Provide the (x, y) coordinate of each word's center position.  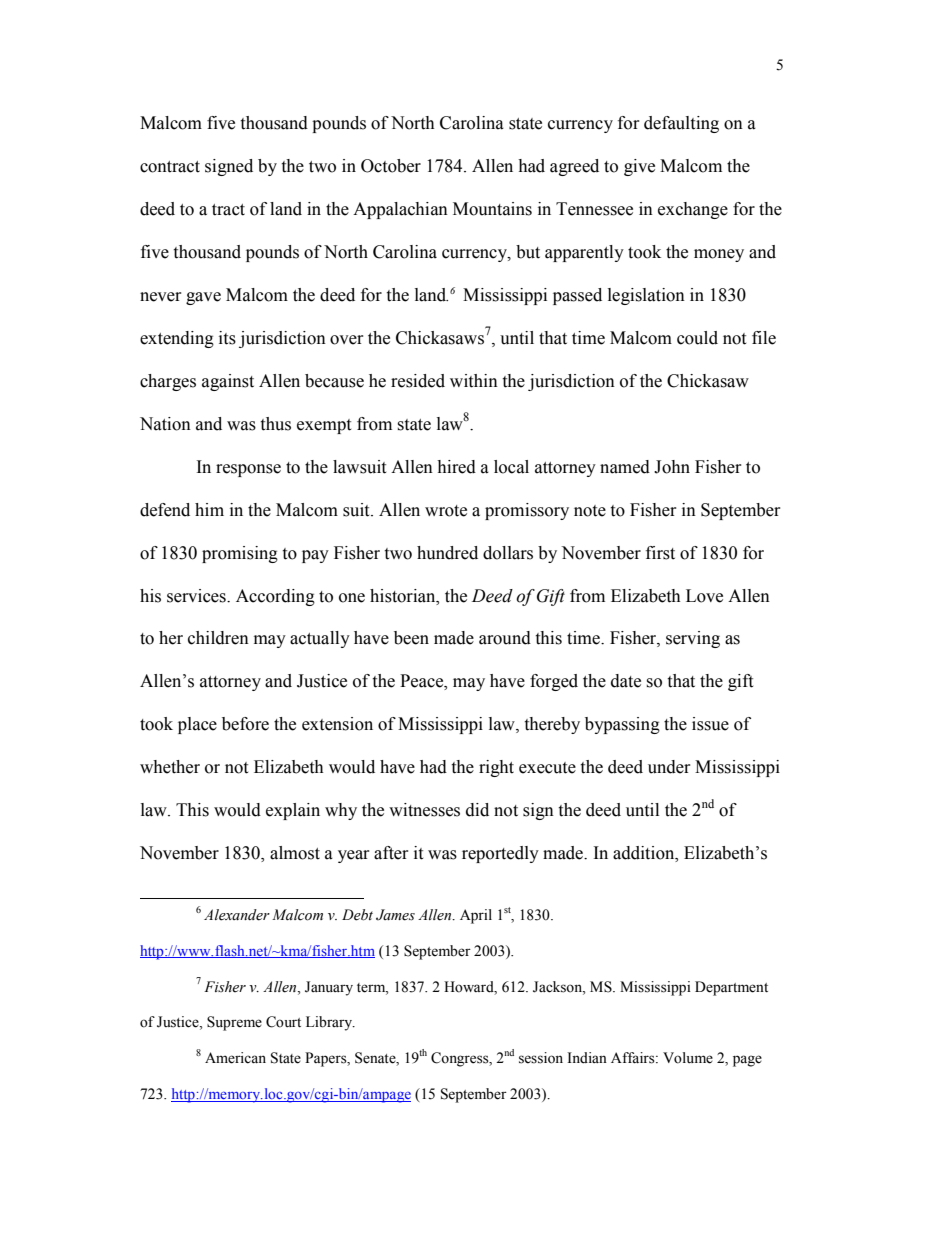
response (248, 470)
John (672, 467)
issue (710, 724)
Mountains (492, 209)
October (391, 166)
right (496, 768)
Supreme (234, 1023)
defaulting (681, 124)
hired (456, 467)
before (245, 724)
